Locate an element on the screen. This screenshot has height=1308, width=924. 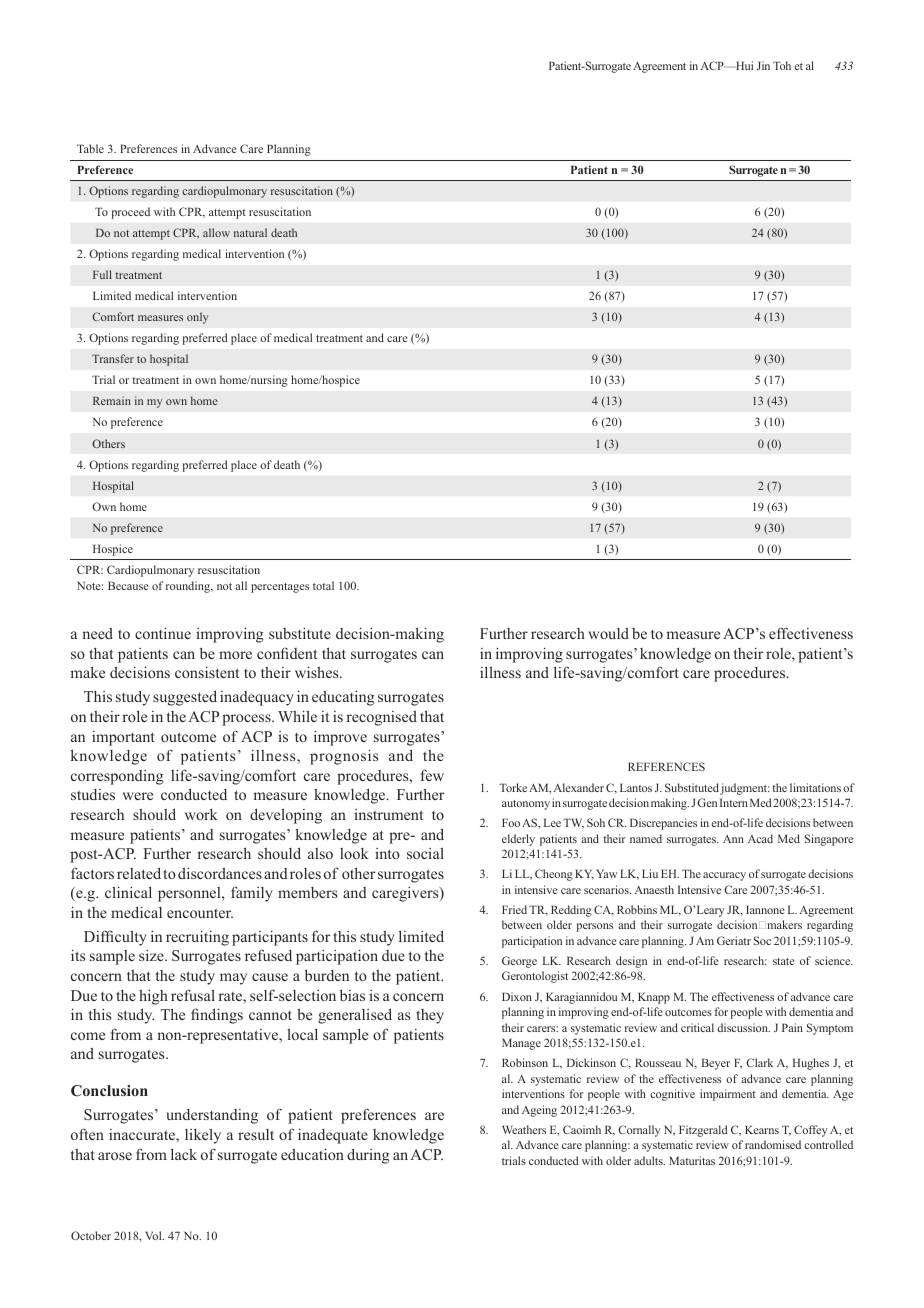
Vol is located at coordinates (154, 1235).
